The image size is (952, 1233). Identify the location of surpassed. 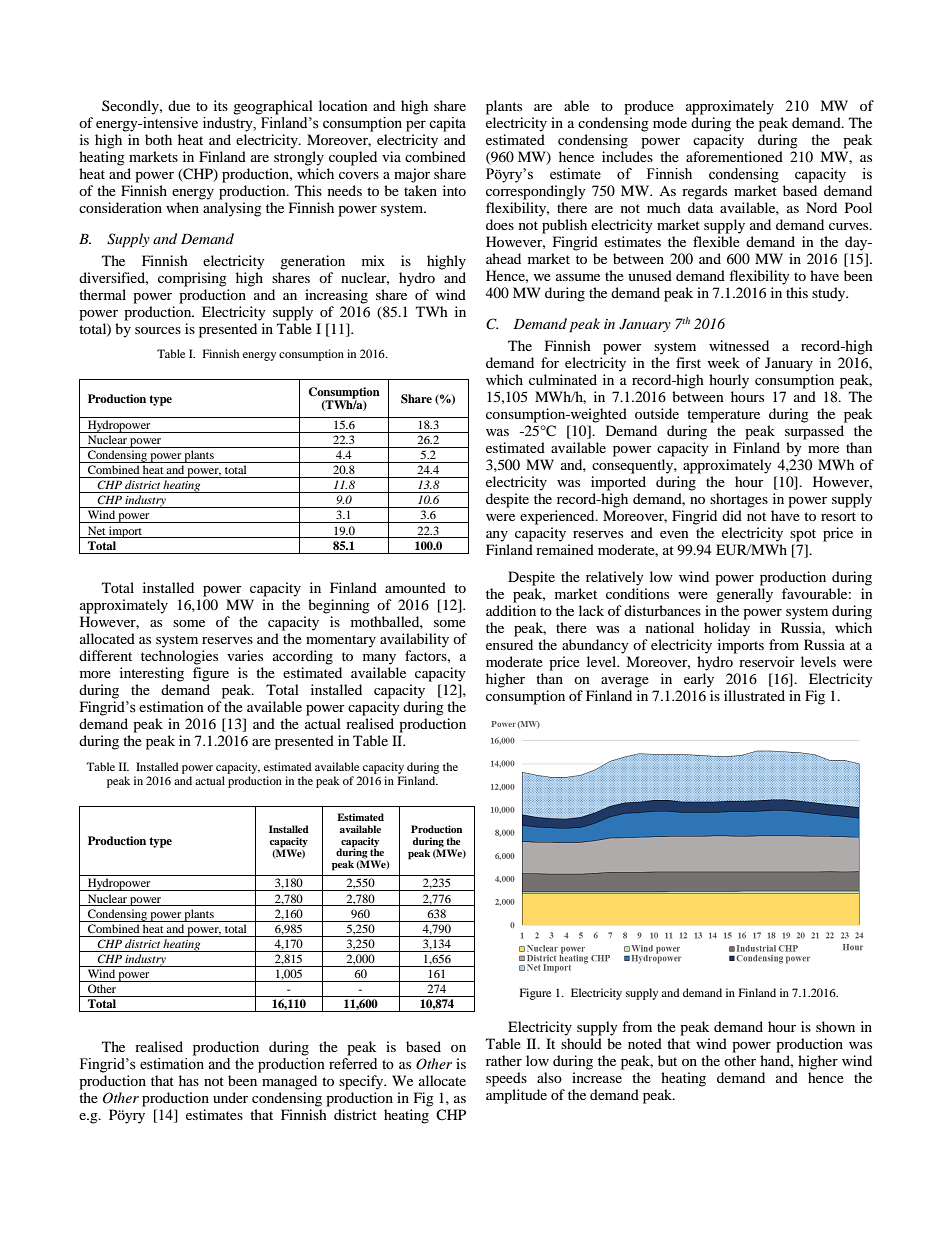
(814, 432).
